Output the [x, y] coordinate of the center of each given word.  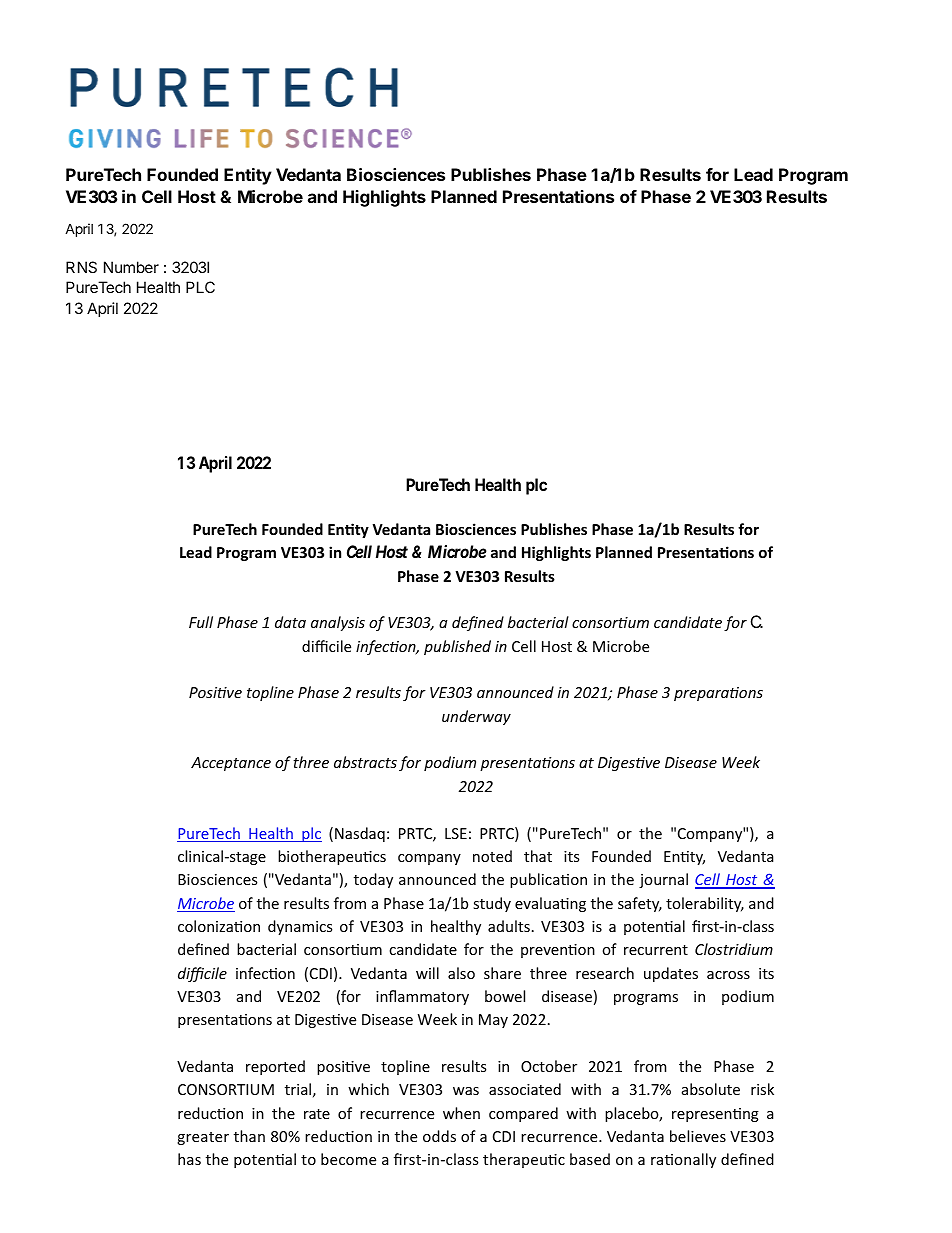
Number [131, 267]
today [373, 880]
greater [203, 1138]
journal [663, 880]
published [457, 647]
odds [439, 1136]
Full [201, 622]
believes [698, 1136]
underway [476, 717]
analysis [338, 623]
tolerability [705, 904]
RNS [81, 267]
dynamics [300, 927]
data [290, 622]
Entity [248, 176]
